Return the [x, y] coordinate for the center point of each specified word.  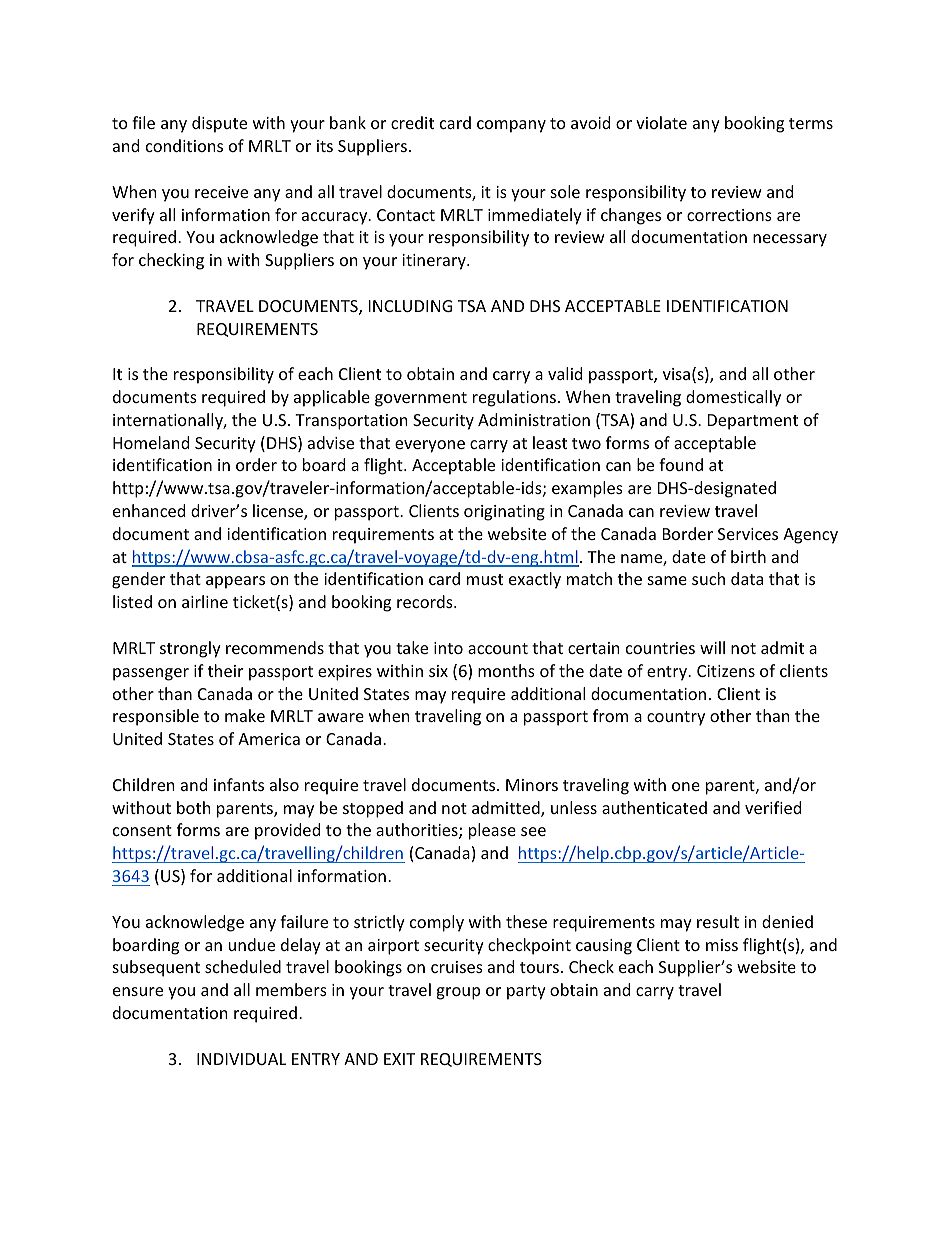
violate [661, 122]
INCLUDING [410, 306]
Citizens [726, 671]
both [194, 807]
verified [773, 807]
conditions [184, 145]
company [511, 126]
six [438, 671]
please [492, 831]
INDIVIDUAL [241, 1059]
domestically [733, 398]
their [225, 670]
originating [504, 513]
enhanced [149, 510]
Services [748, 534]
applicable [332, 398]
